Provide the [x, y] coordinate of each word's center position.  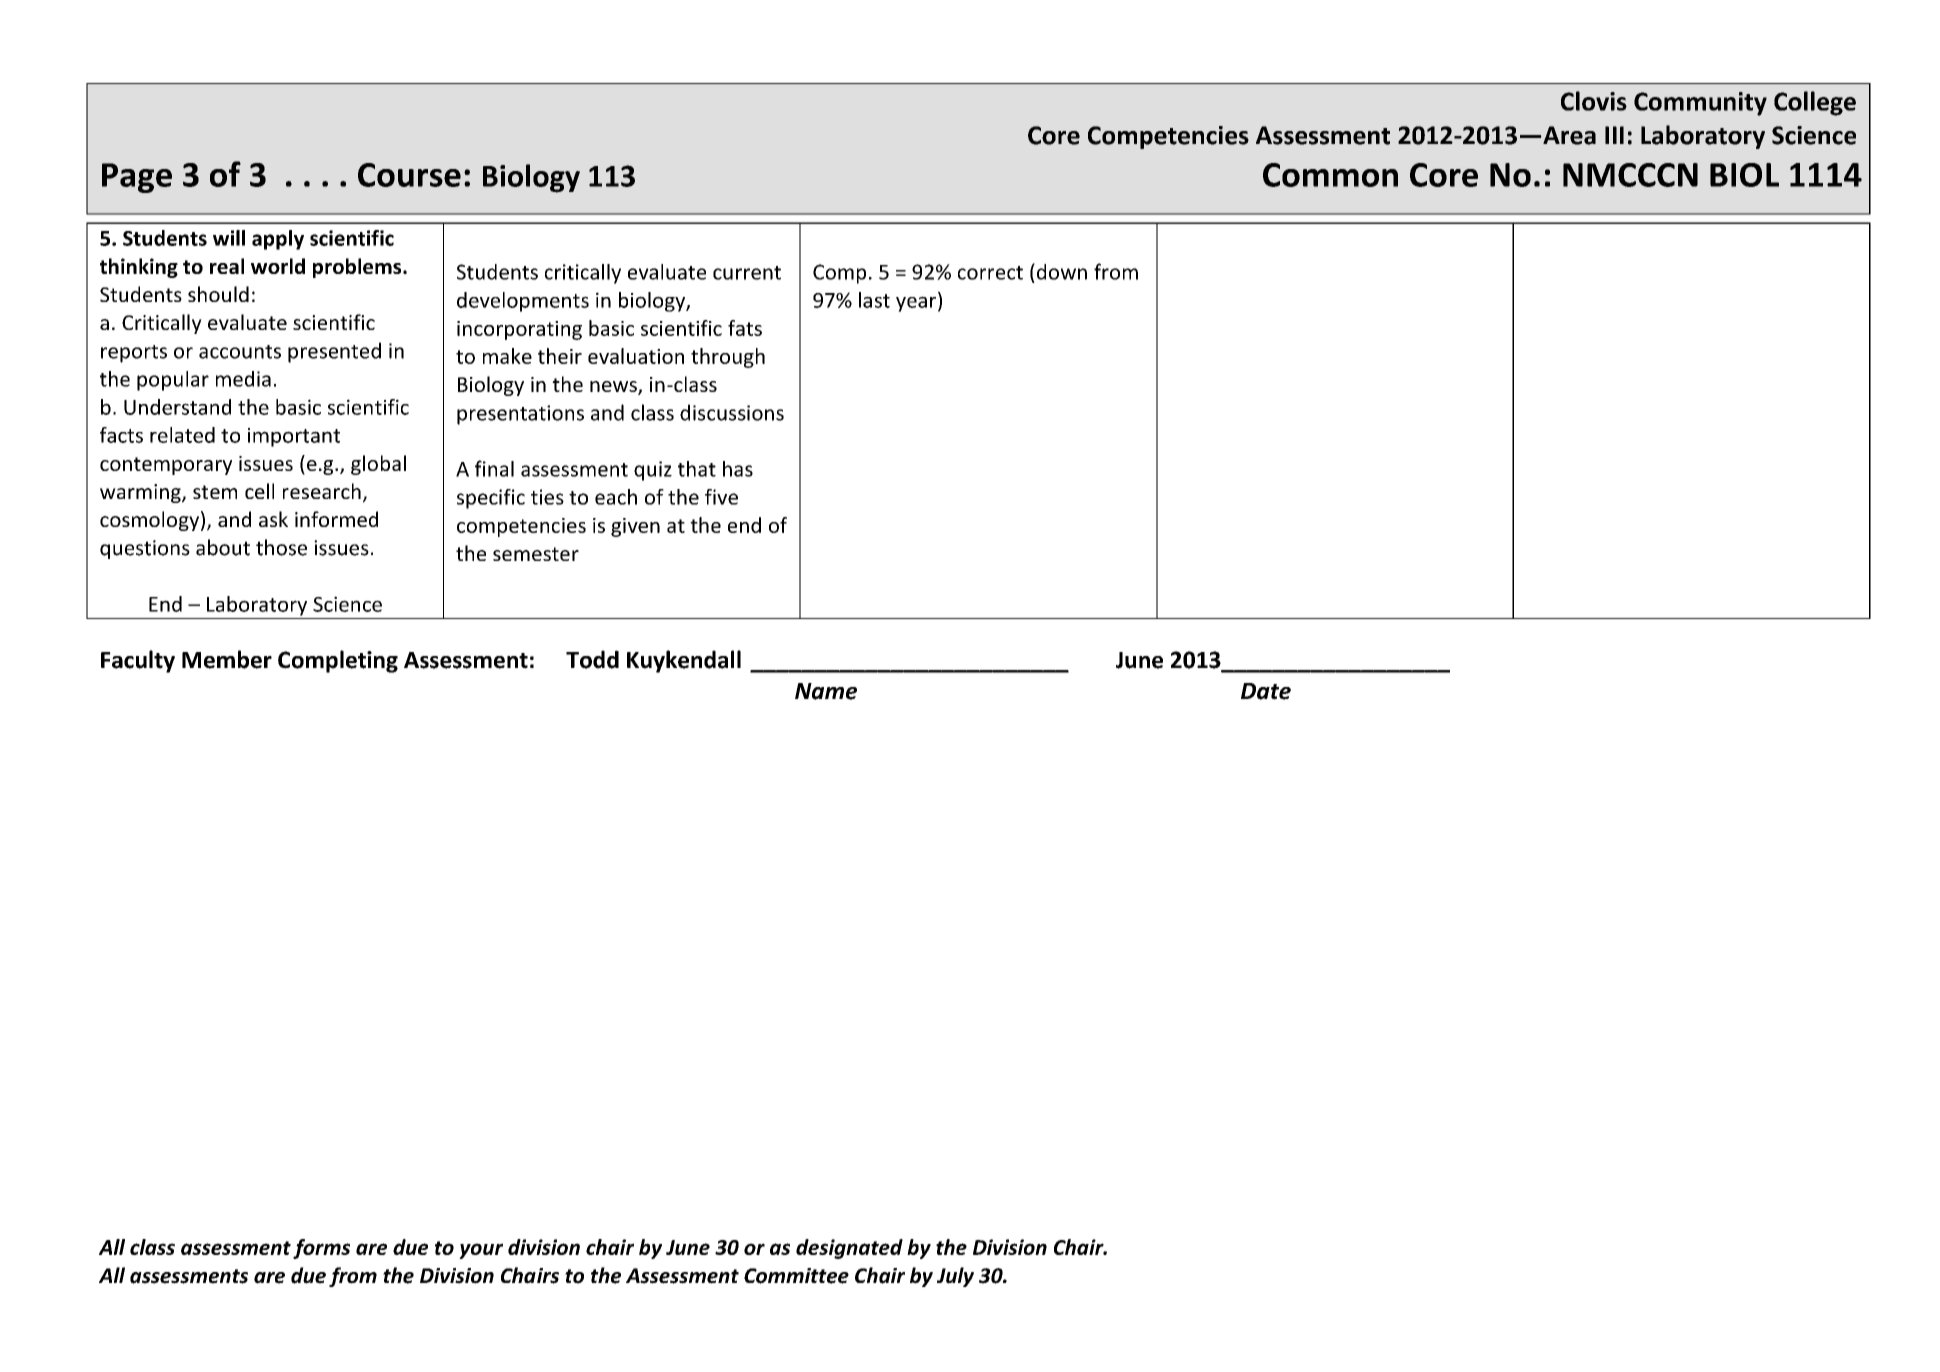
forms [321, 1249]
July [955, 1277]
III [1614, 135]
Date [1266, 691]
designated [849, 1249]
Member [227, 659]
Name [826, 691]
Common [1330, 175]
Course [409, 175]
